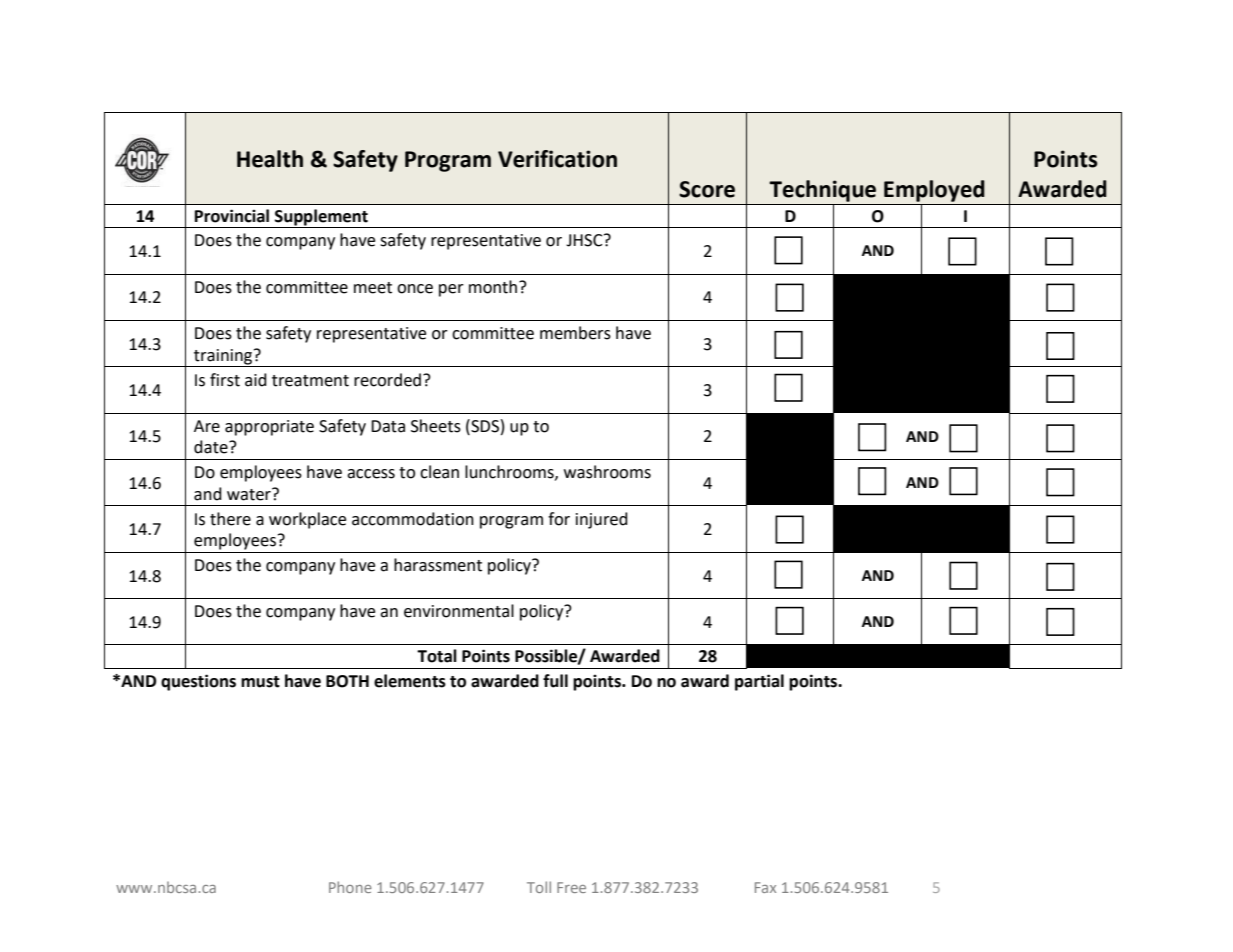  What do you see at coordinates (269, 428) in the page?
I see `appropriate` at bounding box center [269, 428].
